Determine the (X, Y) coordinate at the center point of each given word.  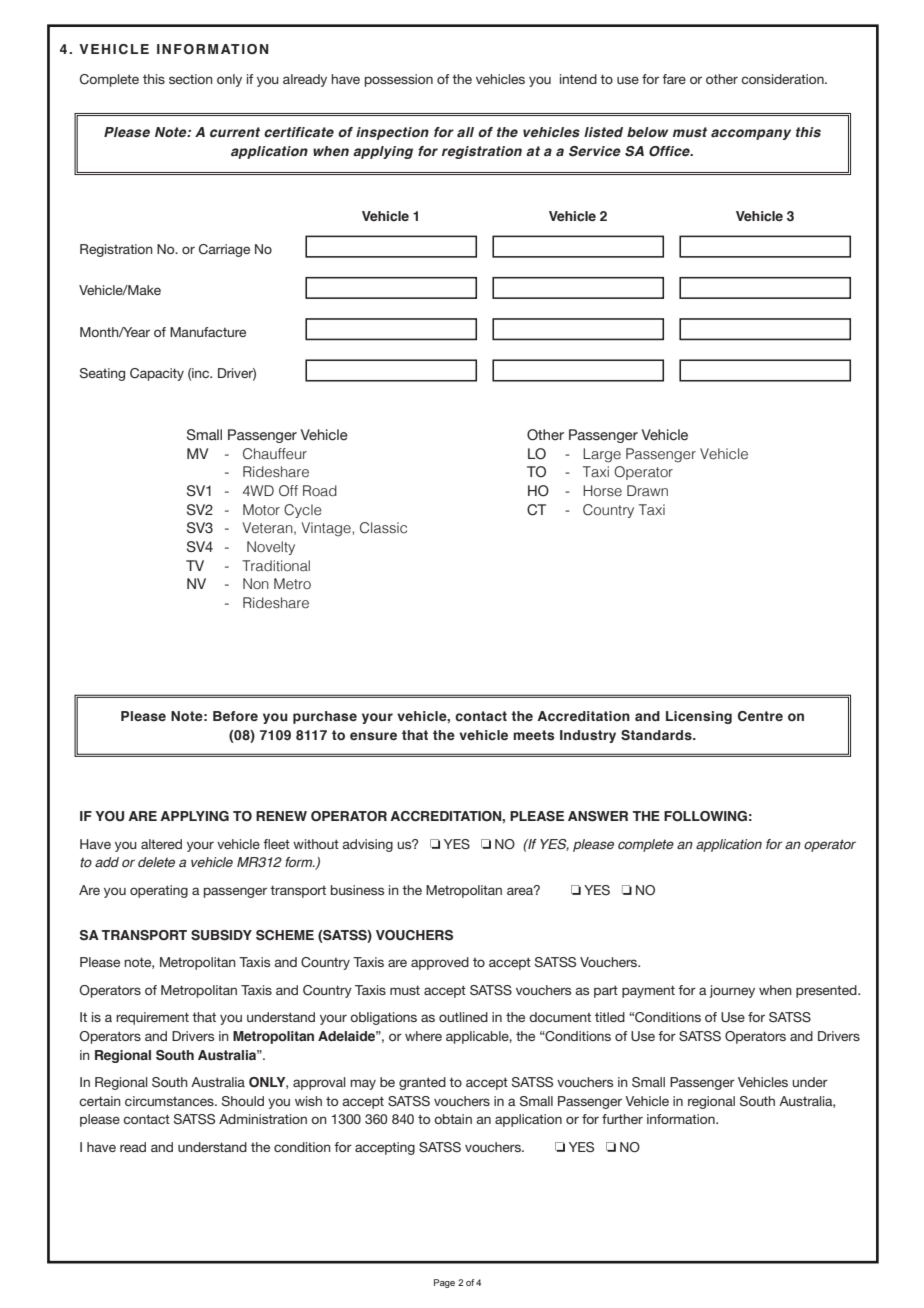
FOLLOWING (705, 816)
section (191, 79)
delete (156, 862)
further (622, 1119)
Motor (261, 510)
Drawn (647, 490)
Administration (263, 1119)
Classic (383, 528)
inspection (392, 133)
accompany (751, 134)
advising (367, 845)
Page (444, 1283)
